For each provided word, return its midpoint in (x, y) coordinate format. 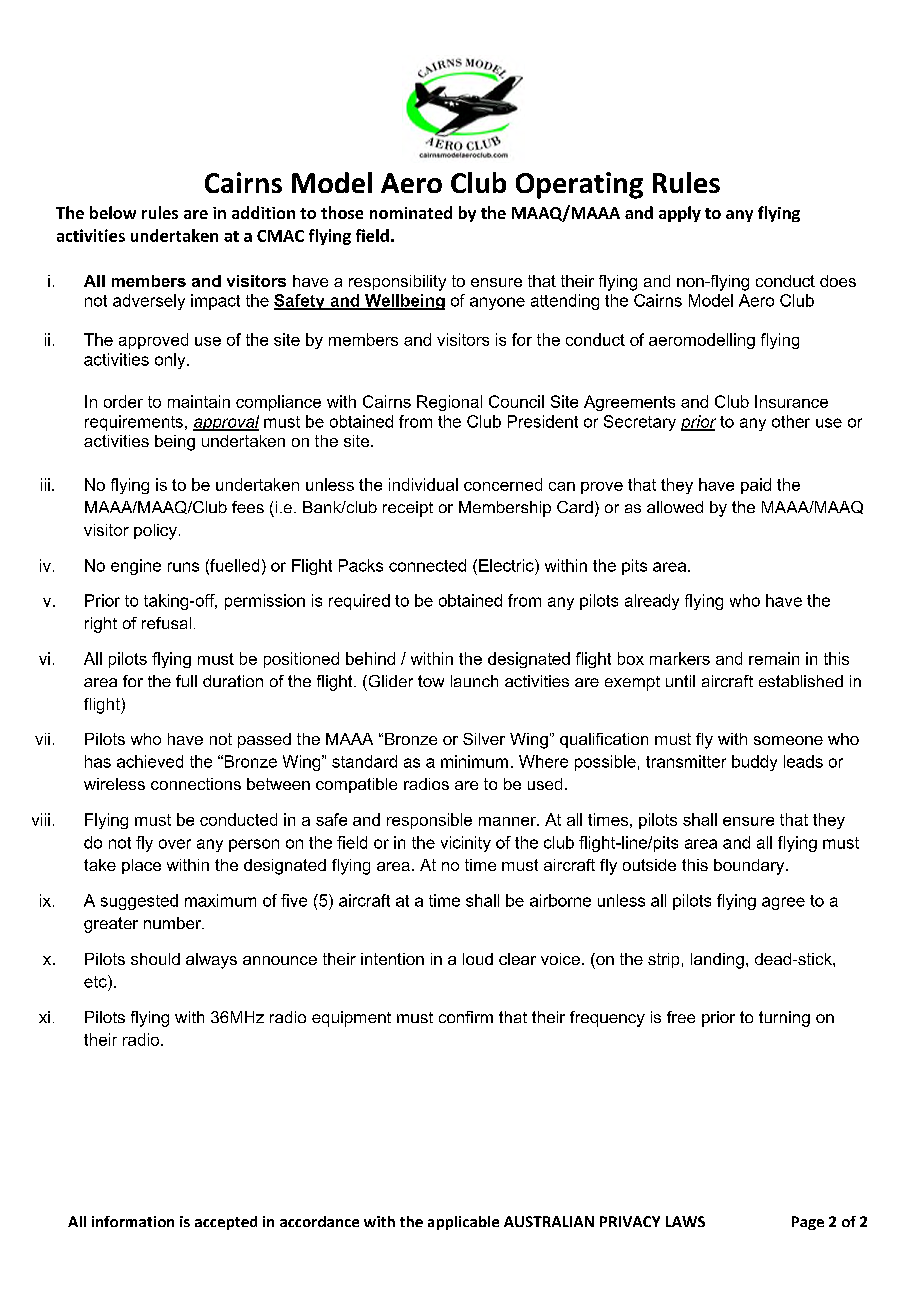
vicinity (466, 844)
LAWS (685, 1221)
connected (427, 565)
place (141, 866)
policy (155, 532)
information (133, 1221)
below (113, 212)
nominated (411, 212)
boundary (750, 867)
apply (680, 214)
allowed (675, 507)
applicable (463, 1223)
